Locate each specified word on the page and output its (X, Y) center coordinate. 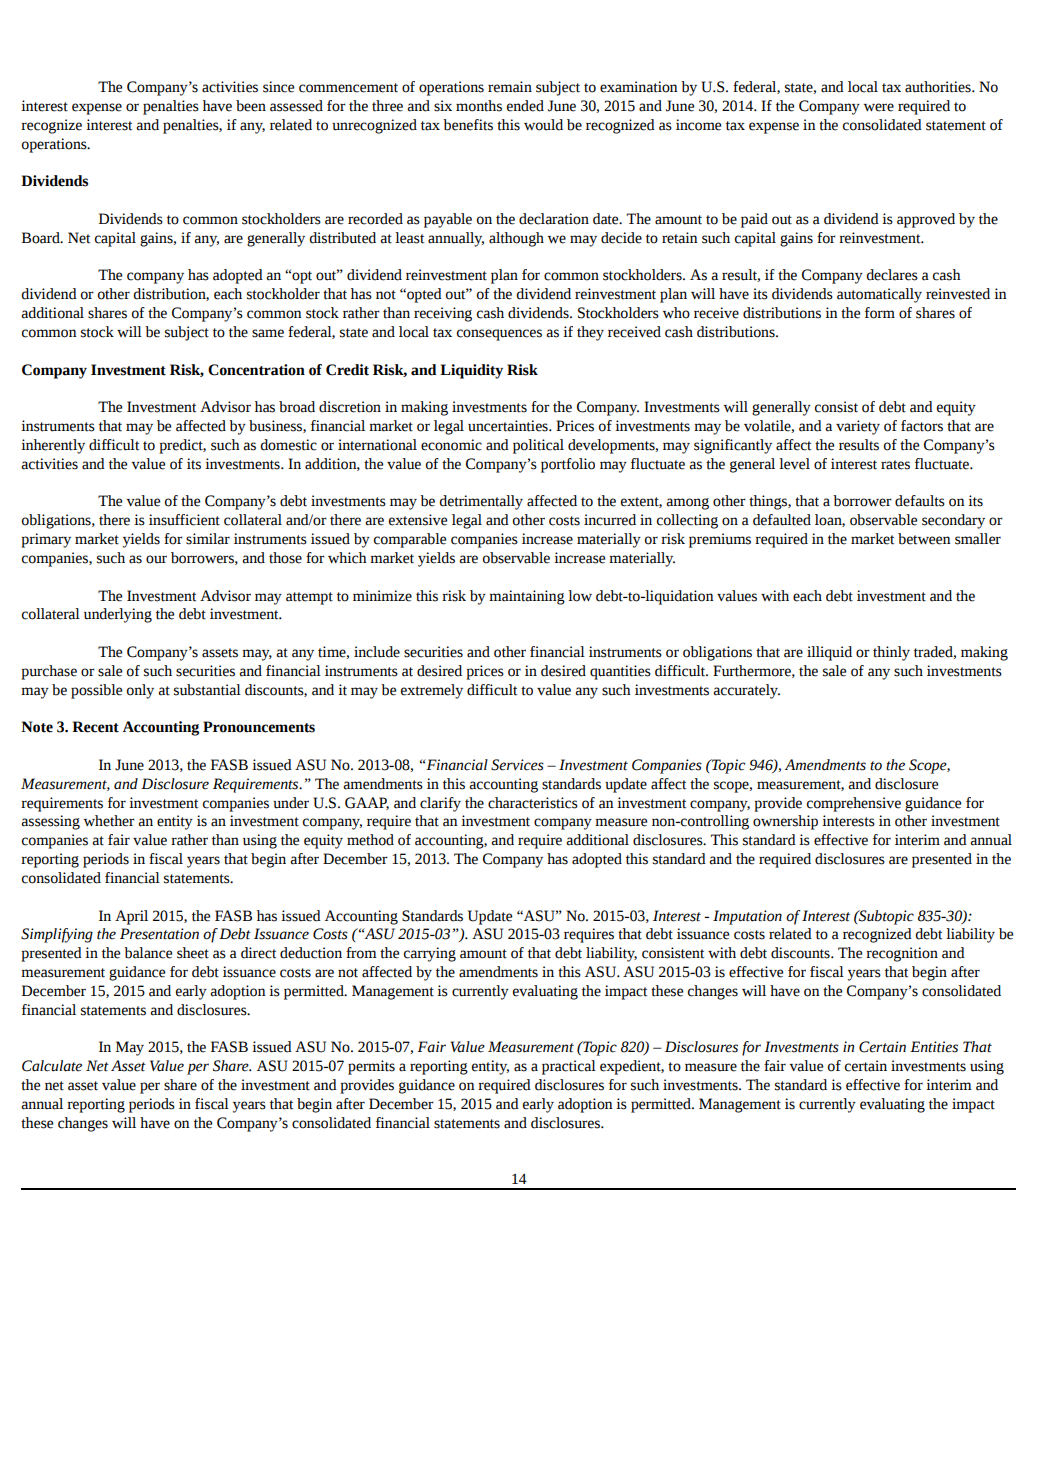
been (251, 106)
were (879, 107)
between (924, 539)
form (880, 313)
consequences (499, 335)
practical (569, 1067)
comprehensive (854, 804)
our (156, 559)
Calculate (52, 1066)
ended (525, 106)
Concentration (256, 370)
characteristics (533, 803)
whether (109, 821)
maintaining (527, 597)
